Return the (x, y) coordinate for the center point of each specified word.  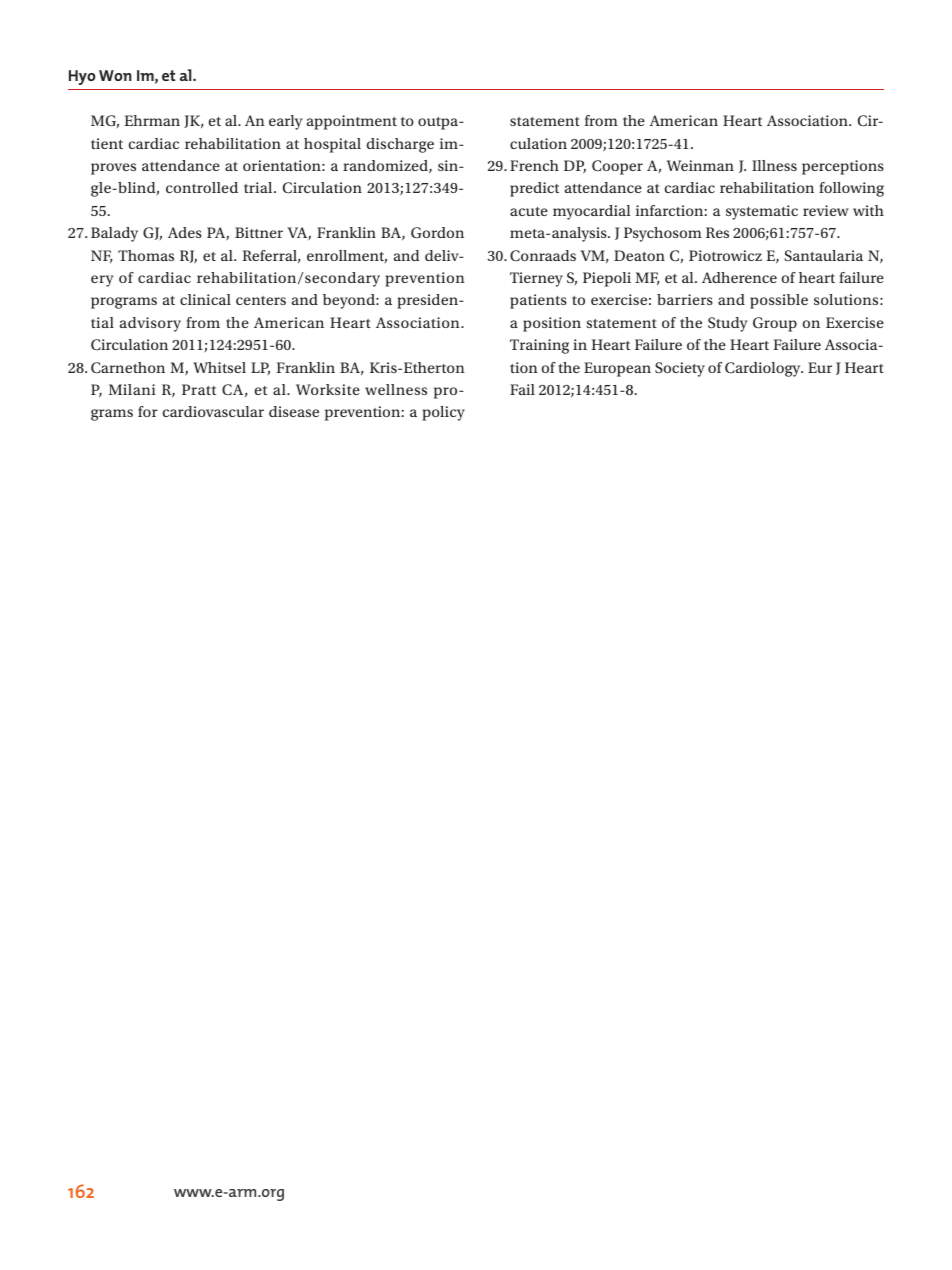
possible (779, 301)
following (851, 189)
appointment (352, 122)
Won (115, 75)
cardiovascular (213, 411)
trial (259, 187)
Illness (774, 165)
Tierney (536, 279)
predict (534, 189)
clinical (205, 299)
